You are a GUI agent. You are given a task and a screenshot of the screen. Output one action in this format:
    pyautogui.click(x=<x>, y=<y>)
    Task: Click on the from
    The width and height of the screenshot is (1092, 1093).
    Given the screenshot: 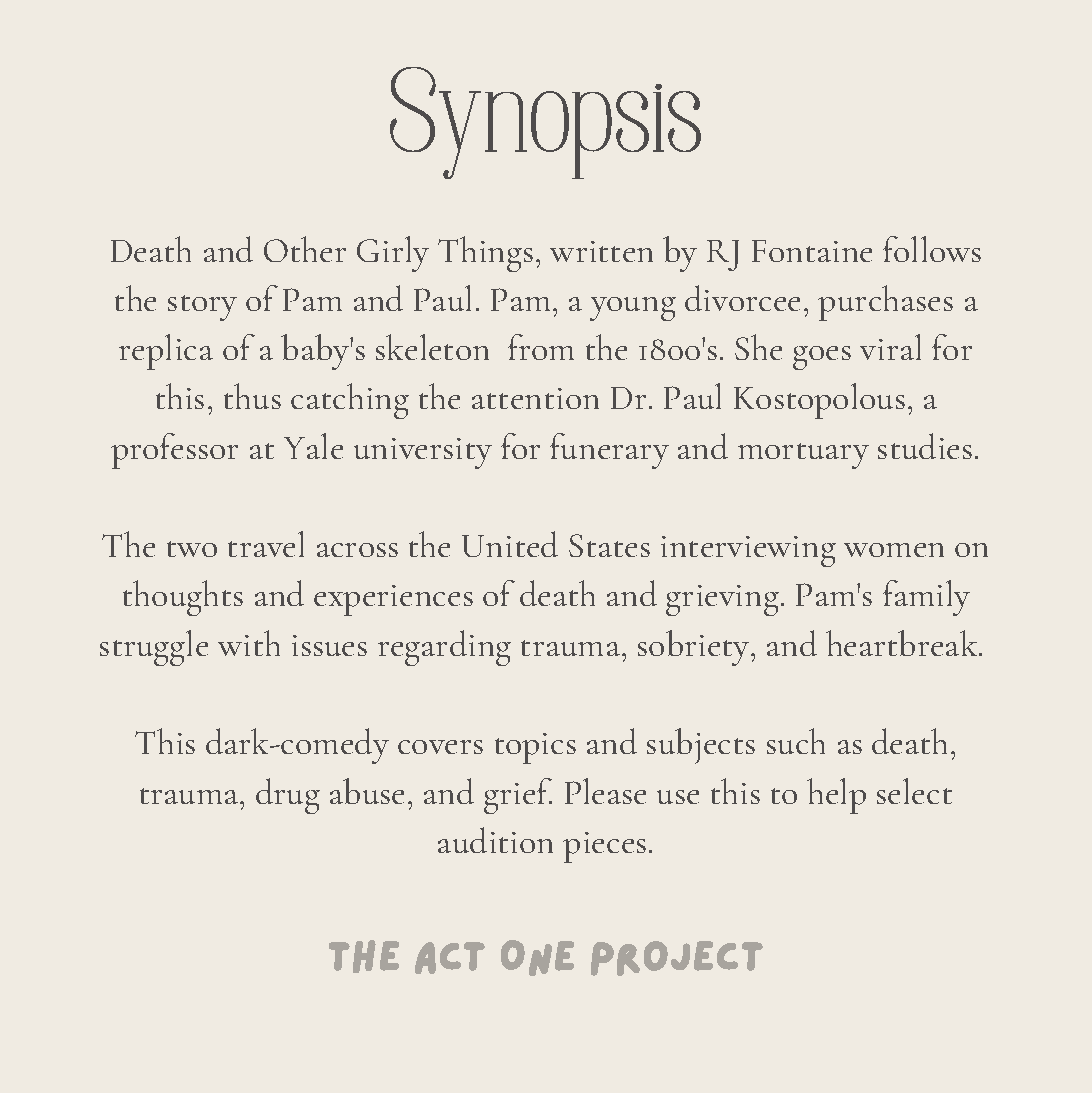 What is the action you would take?
    pyautogui.click(x=541, y=347)
